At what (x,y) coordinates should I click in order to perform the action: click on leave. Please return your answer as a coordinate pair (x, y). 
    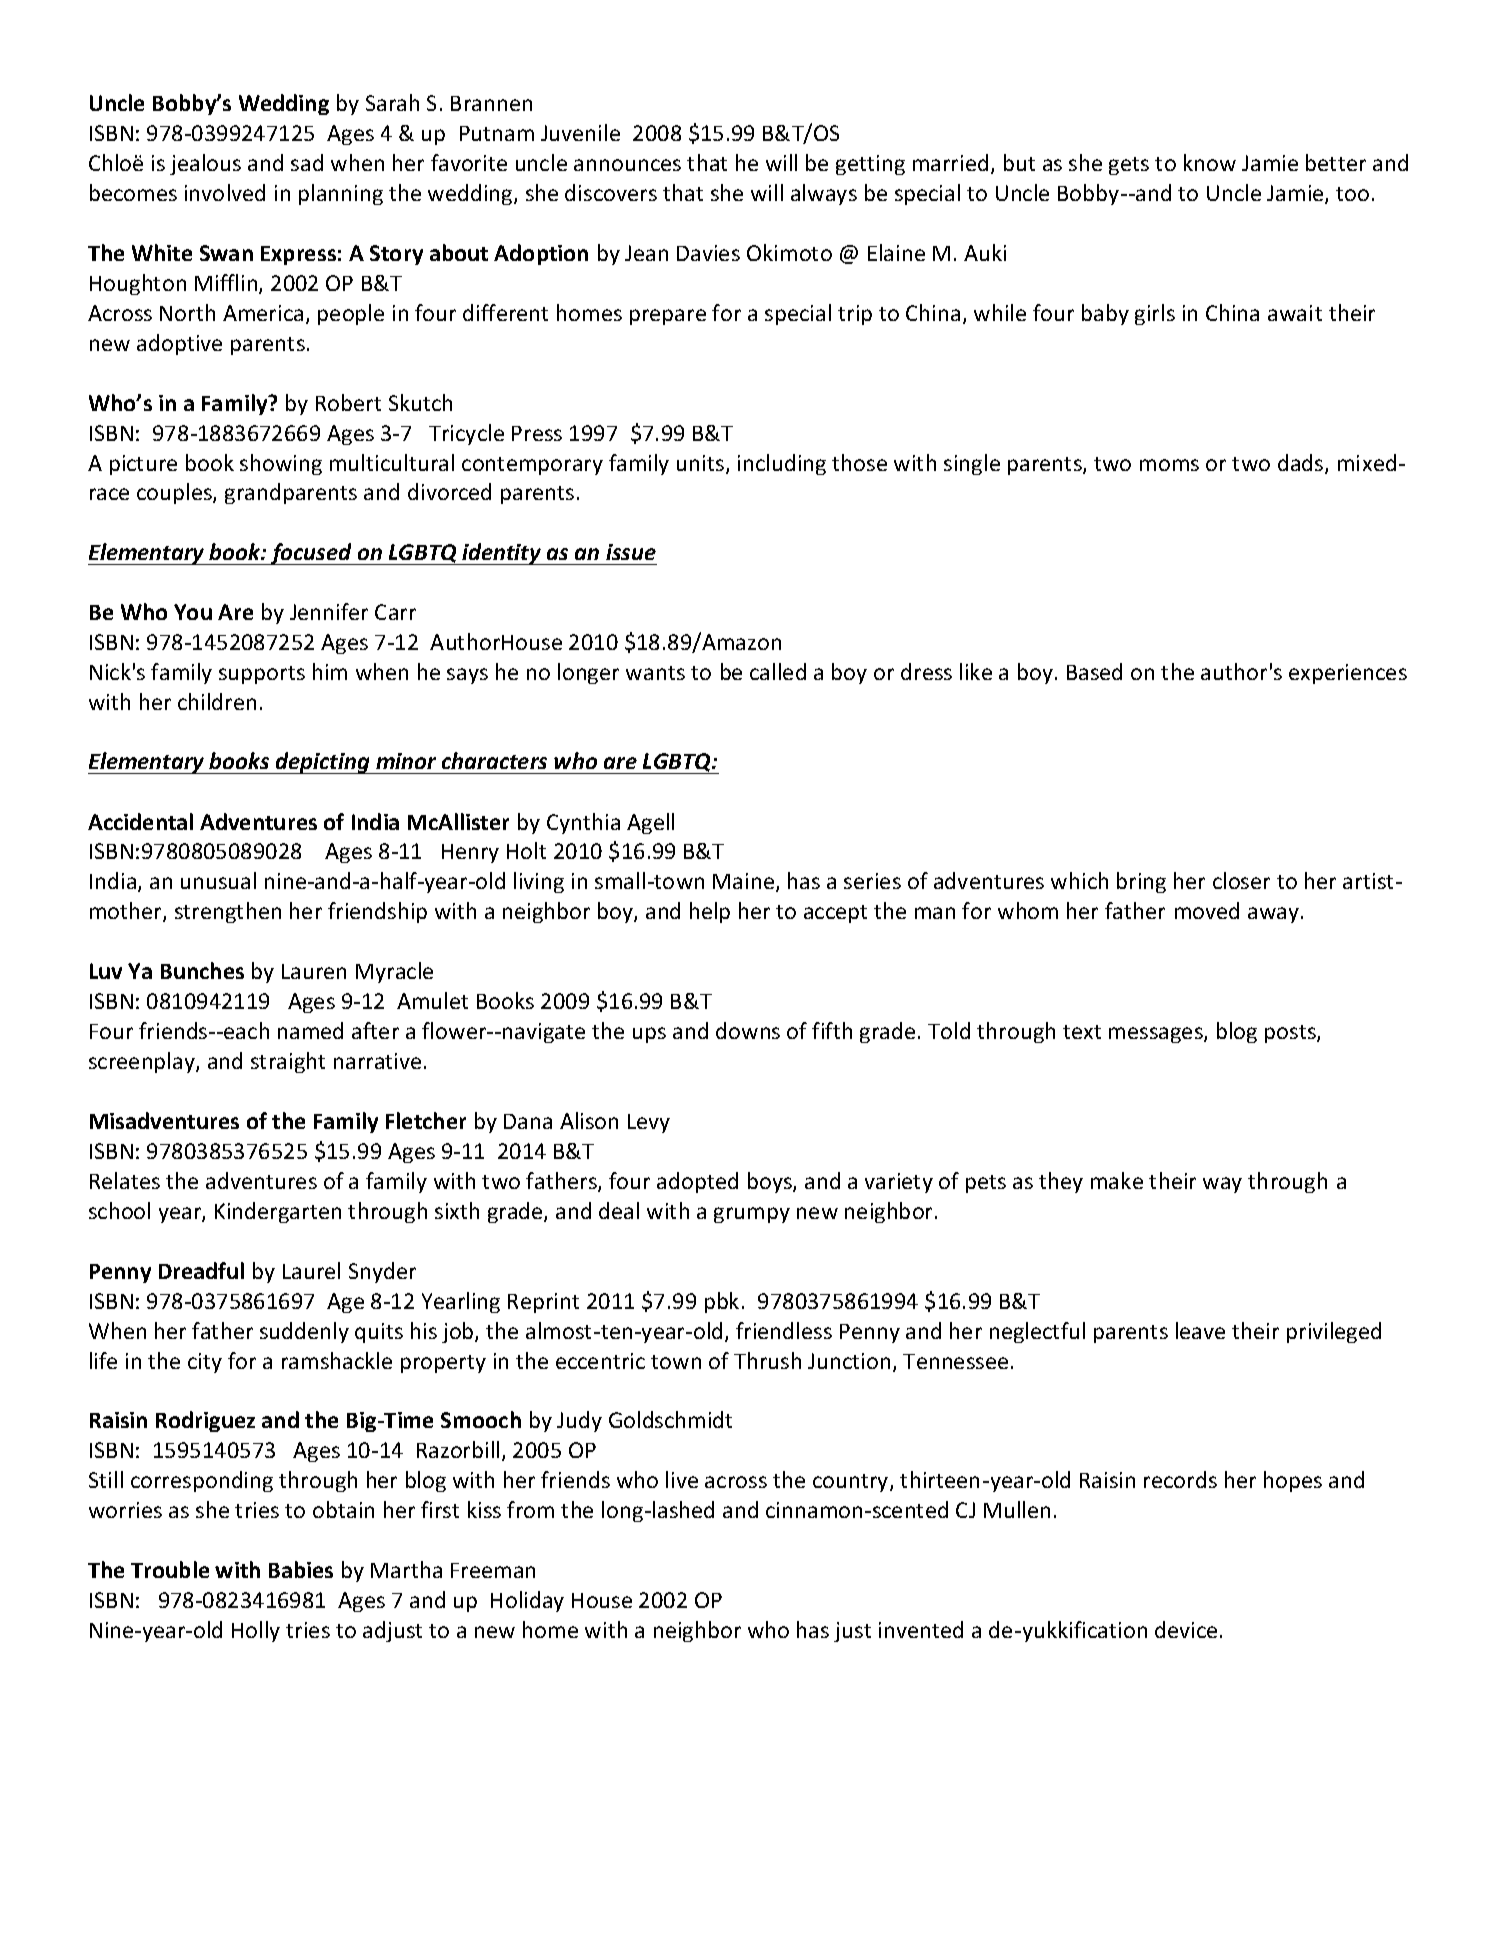
    Looking at the image, I should click on (1200, 1330).
